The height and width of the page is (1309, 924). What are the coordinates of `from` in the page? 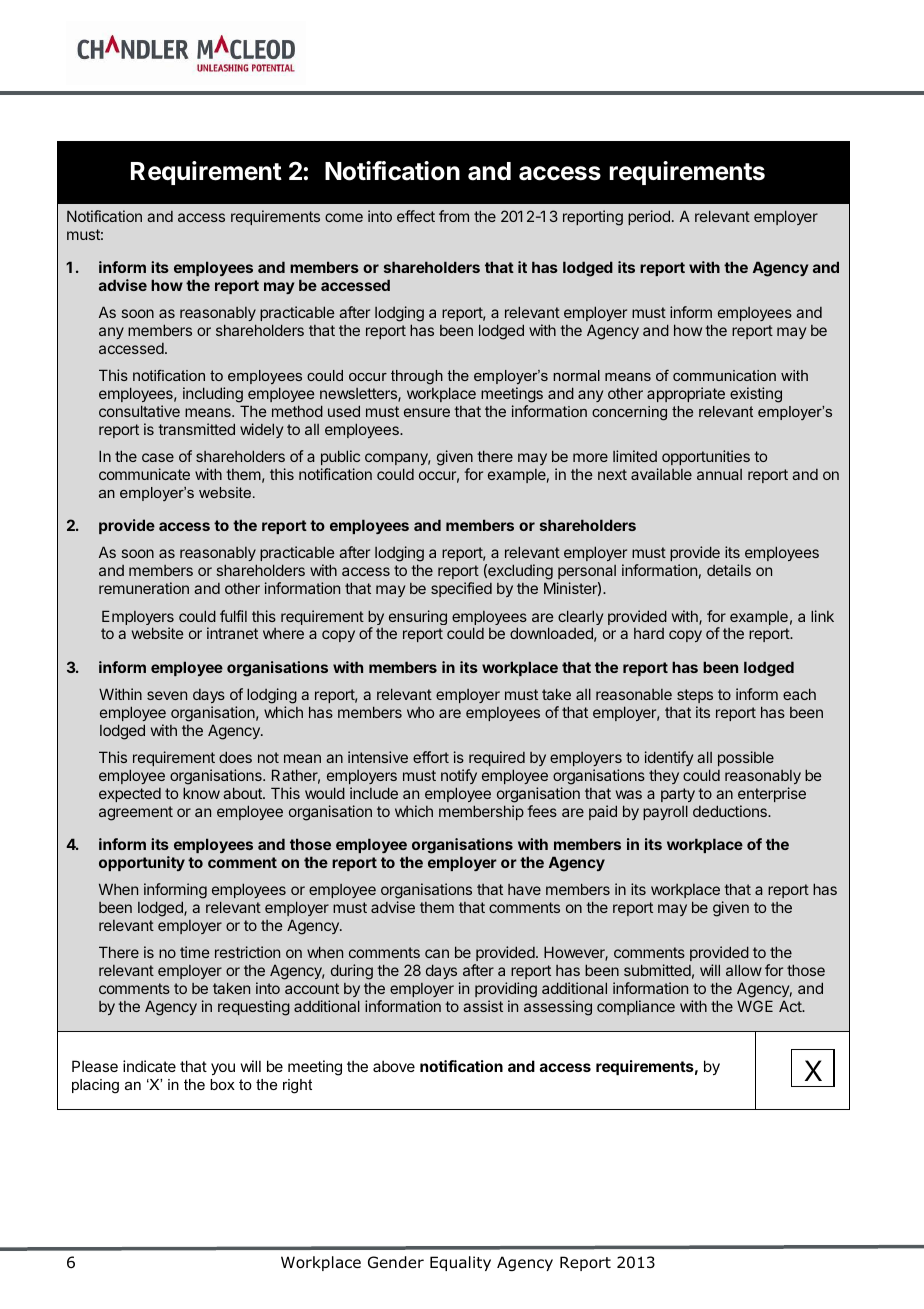 It's located at (454, 216).
